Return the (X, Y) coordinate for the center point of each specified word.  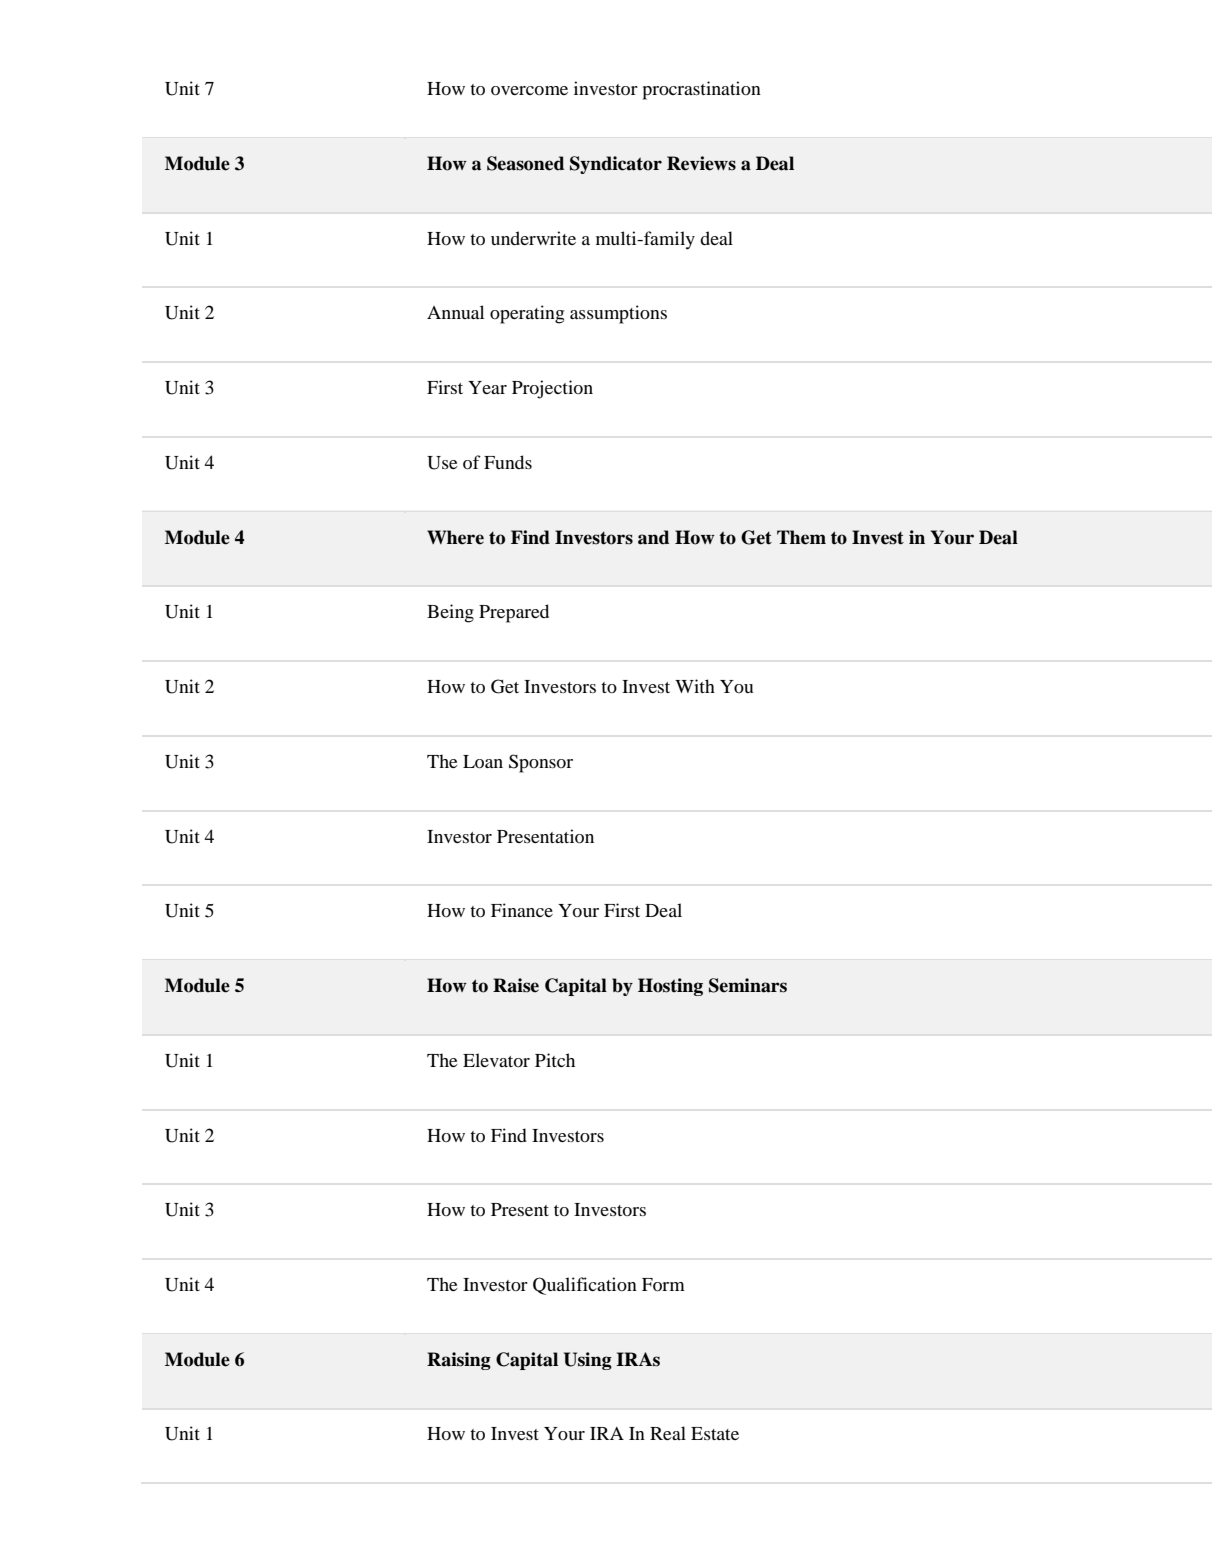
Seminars (748, 985)
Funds (508, 462)
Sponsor (541, 763)
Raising (459, 1361)
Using (588, 1361)
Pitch (555, 1060)
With (695, 686)
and (653, 537)
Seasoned (525, 163)
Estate (715, 1433)
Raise (516, 985)
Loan (483, 761)
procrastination (702, 90)
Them (801, 537)
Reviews (701, 163)
